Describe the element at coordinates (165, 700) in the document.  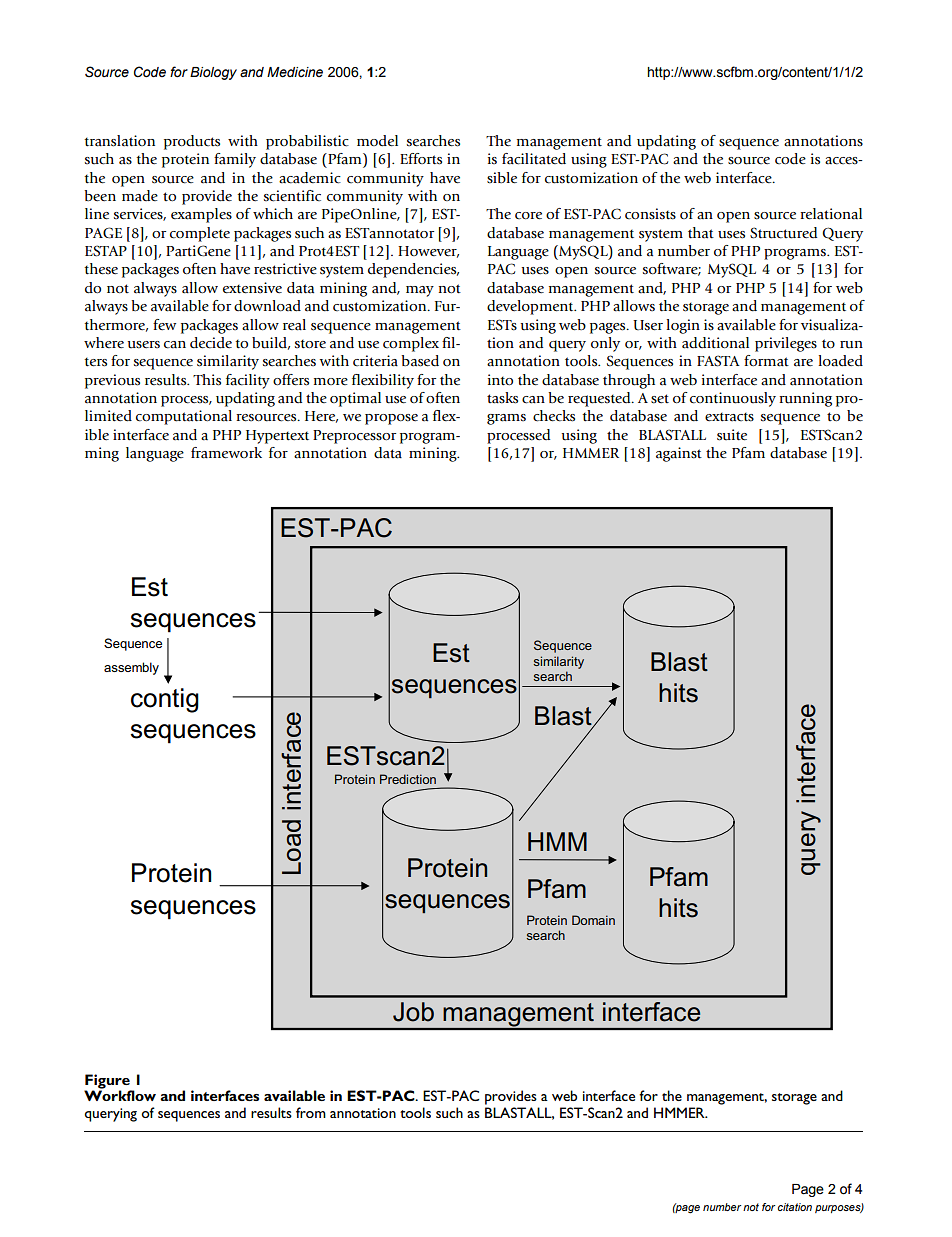
I see `contig` at that location.
